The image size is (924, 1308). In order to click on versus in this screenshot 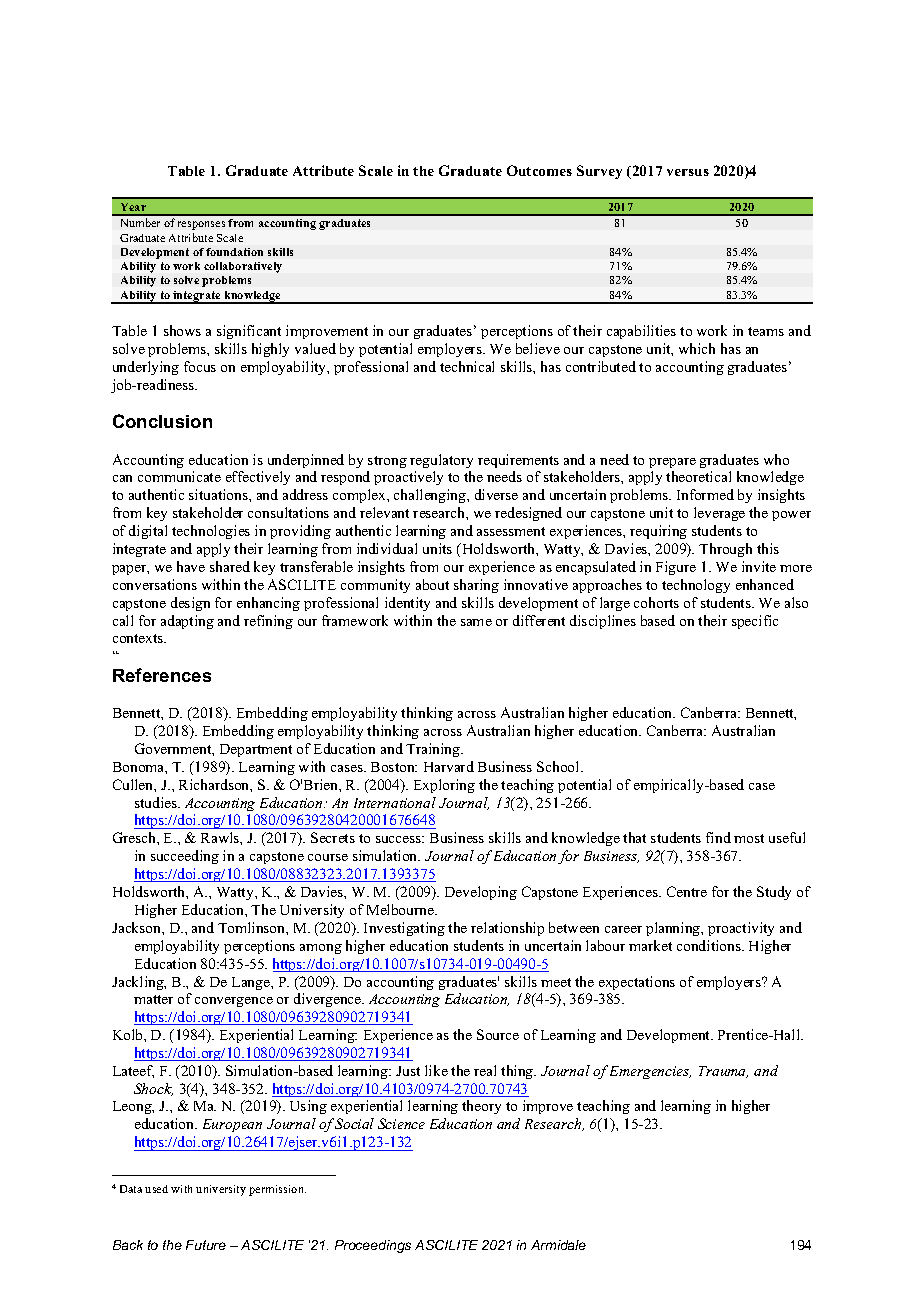, I will do `click(688, 172)`.
